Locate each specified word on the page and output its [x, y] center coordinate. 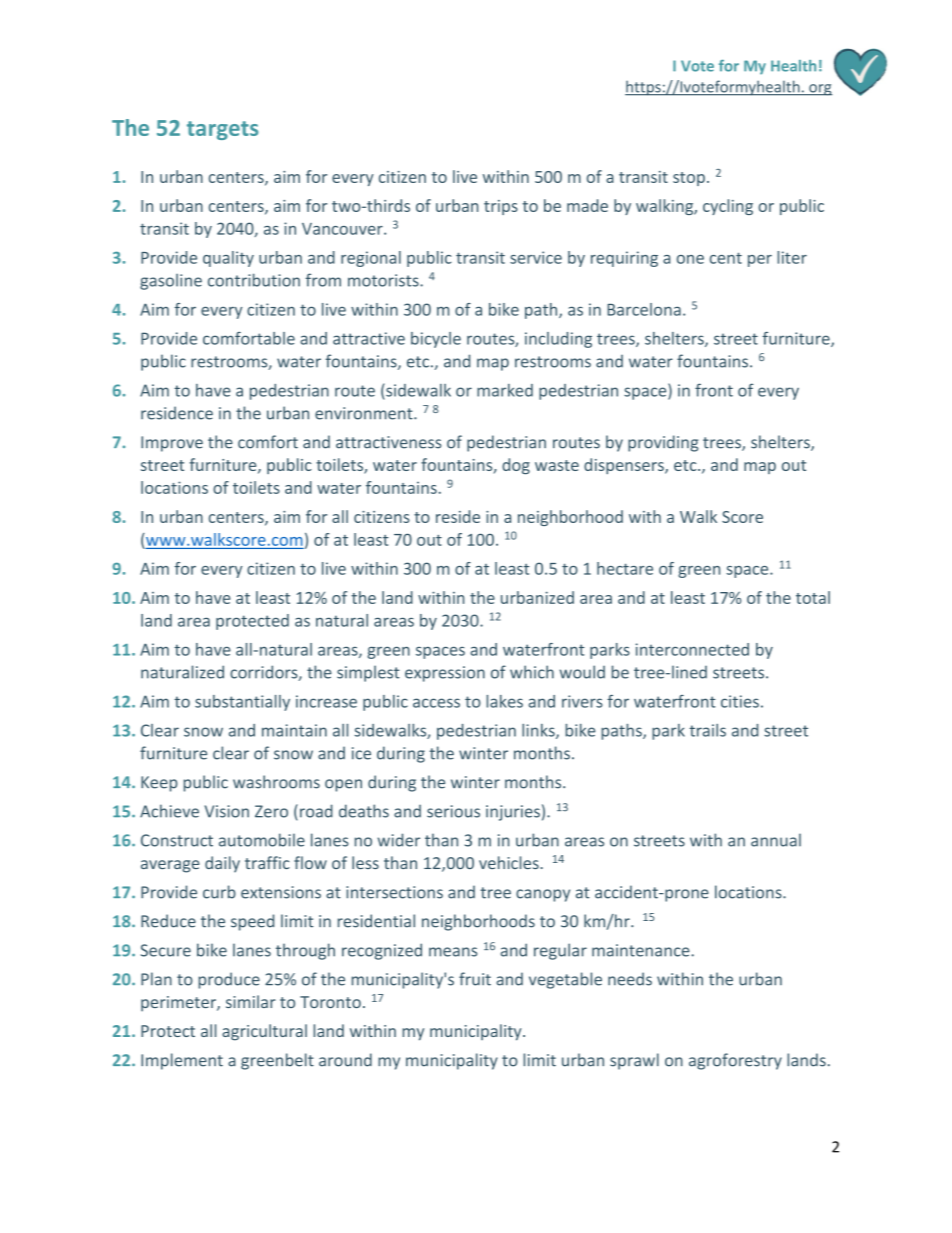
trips [501, 207]
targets [222, 130]
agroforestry [735, 1061]
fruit [475, 979]
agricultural [264, 1032]
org [819, 90]
